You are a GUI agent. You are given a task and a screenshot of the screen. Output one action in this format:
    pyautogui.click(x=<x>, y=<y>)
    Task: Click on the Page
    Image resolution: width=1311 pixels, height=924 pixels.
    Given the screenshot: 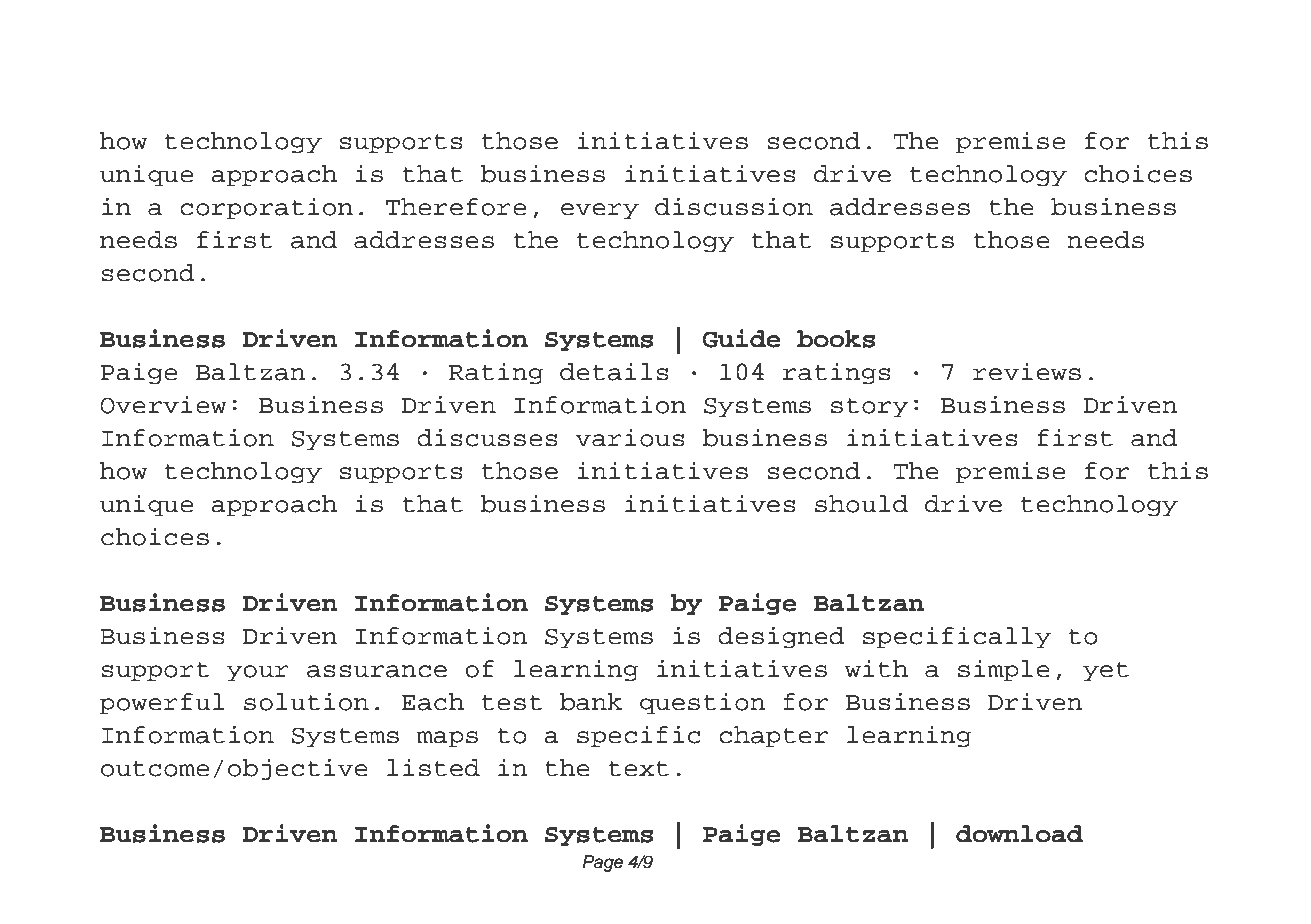 What is the action you would take?
    pyautogui.click(x=603, y=863)
